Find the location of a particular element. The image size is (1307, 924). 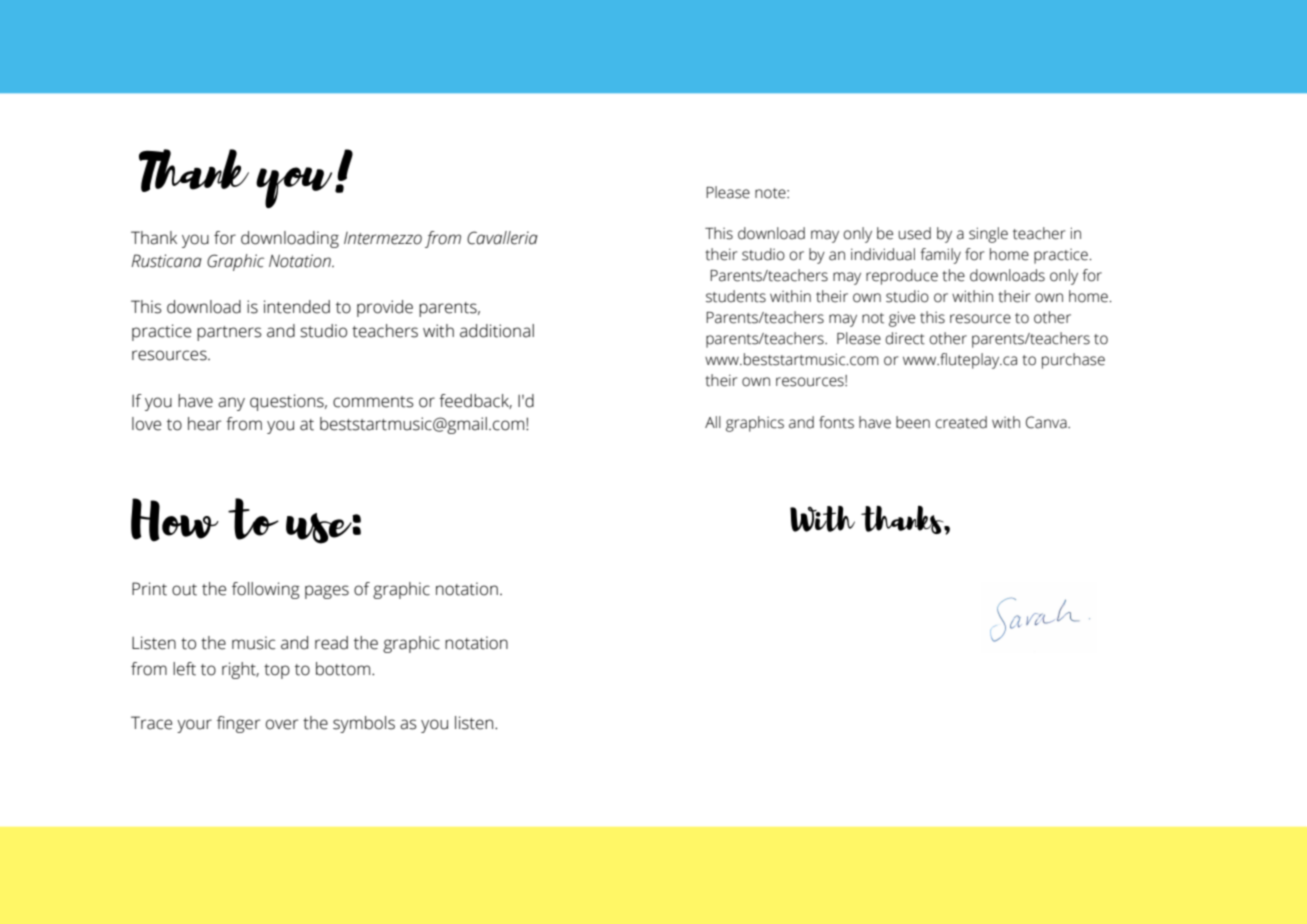

following is located at coordinates (265, 590).
